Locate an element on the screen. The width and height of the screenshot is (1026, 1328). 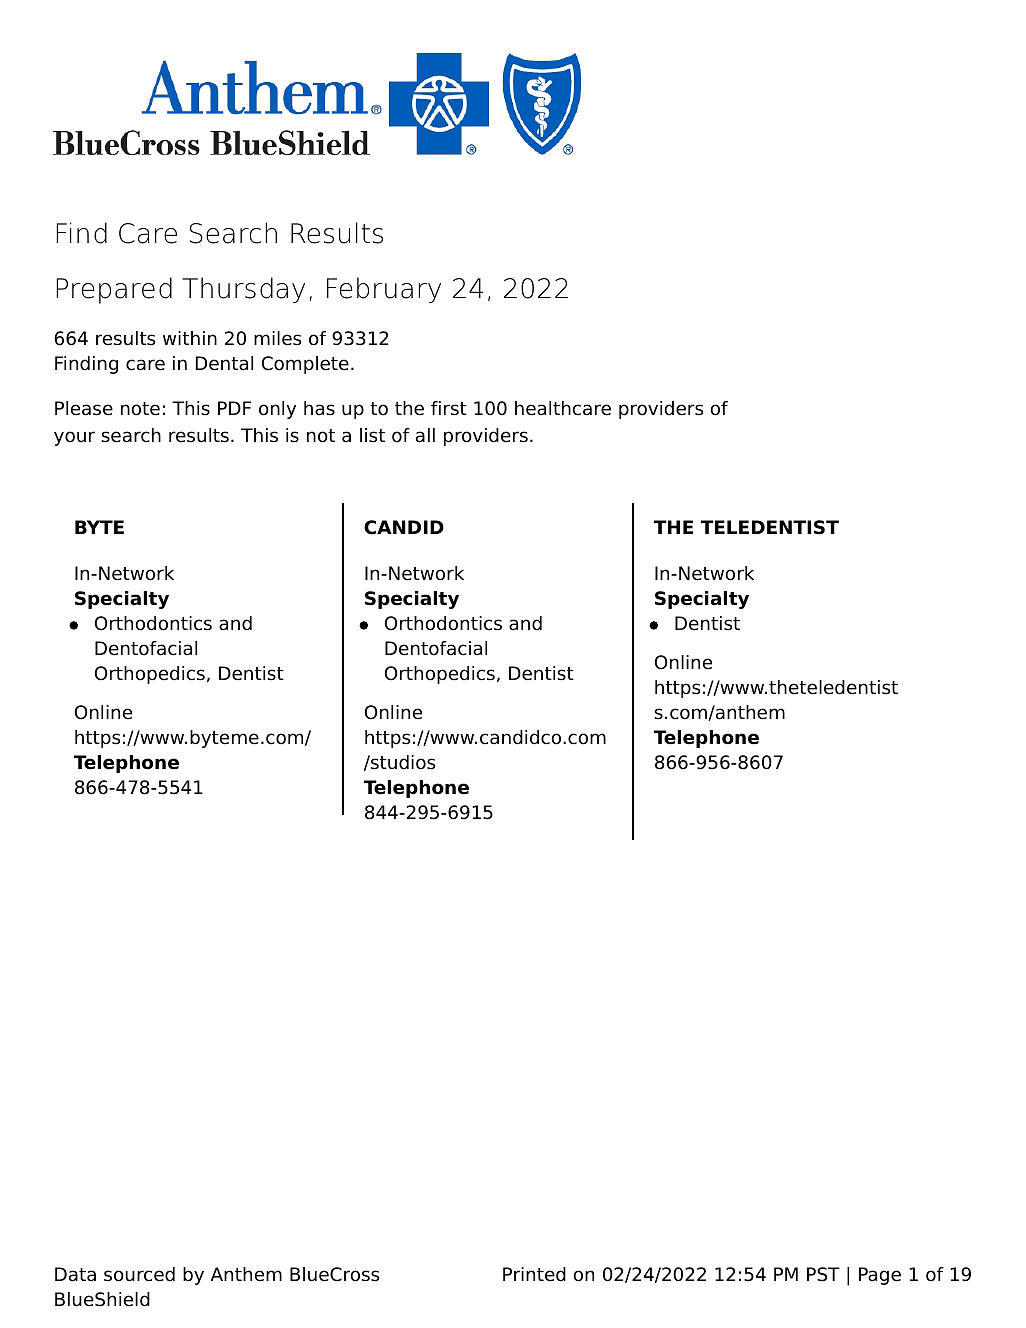
sourced is located at coordinates (139, 1274).
